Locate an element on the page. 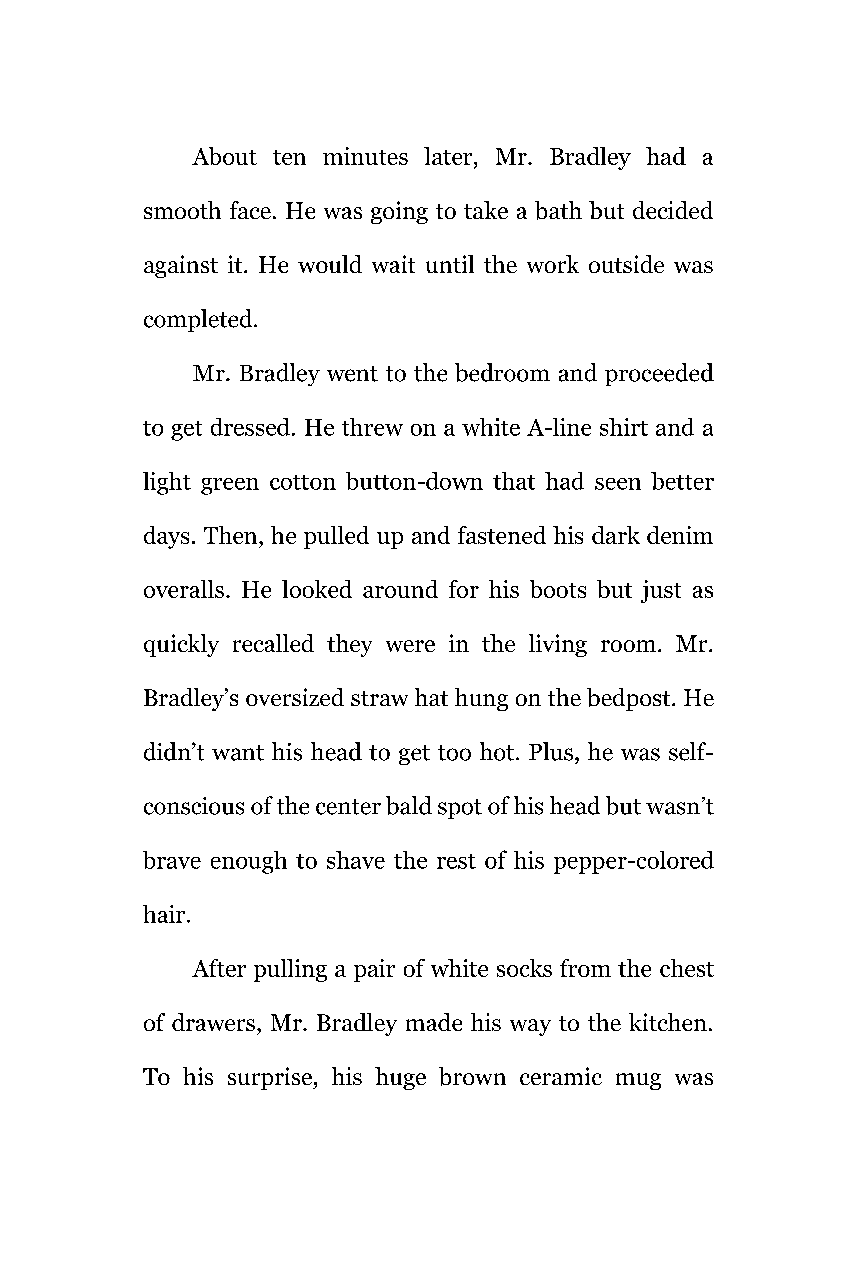 The height and width of the image is (1286, 857). About is located at coordinates (224, 156).
